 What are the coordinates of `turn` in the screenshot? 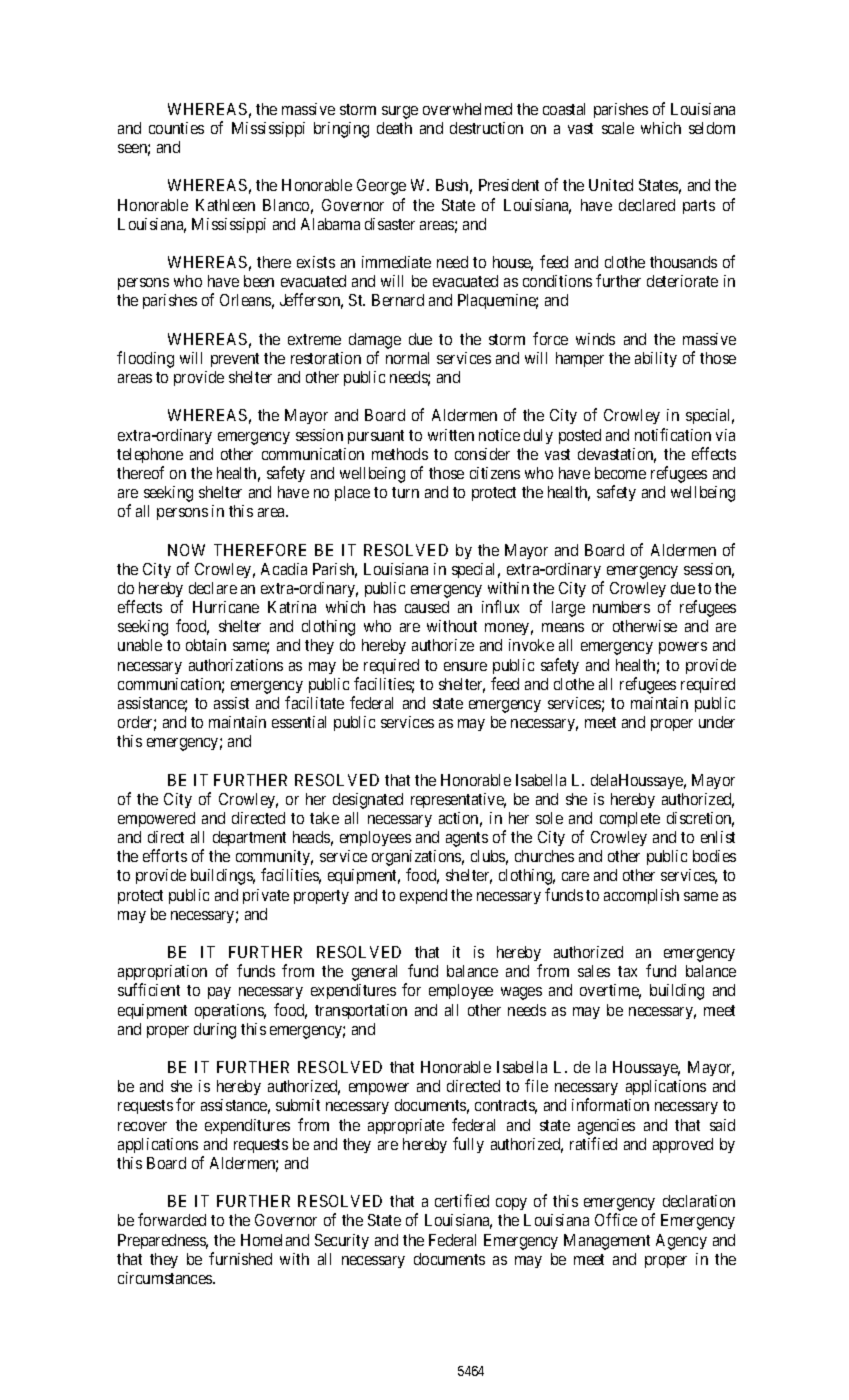 It's located at (405, 492).
